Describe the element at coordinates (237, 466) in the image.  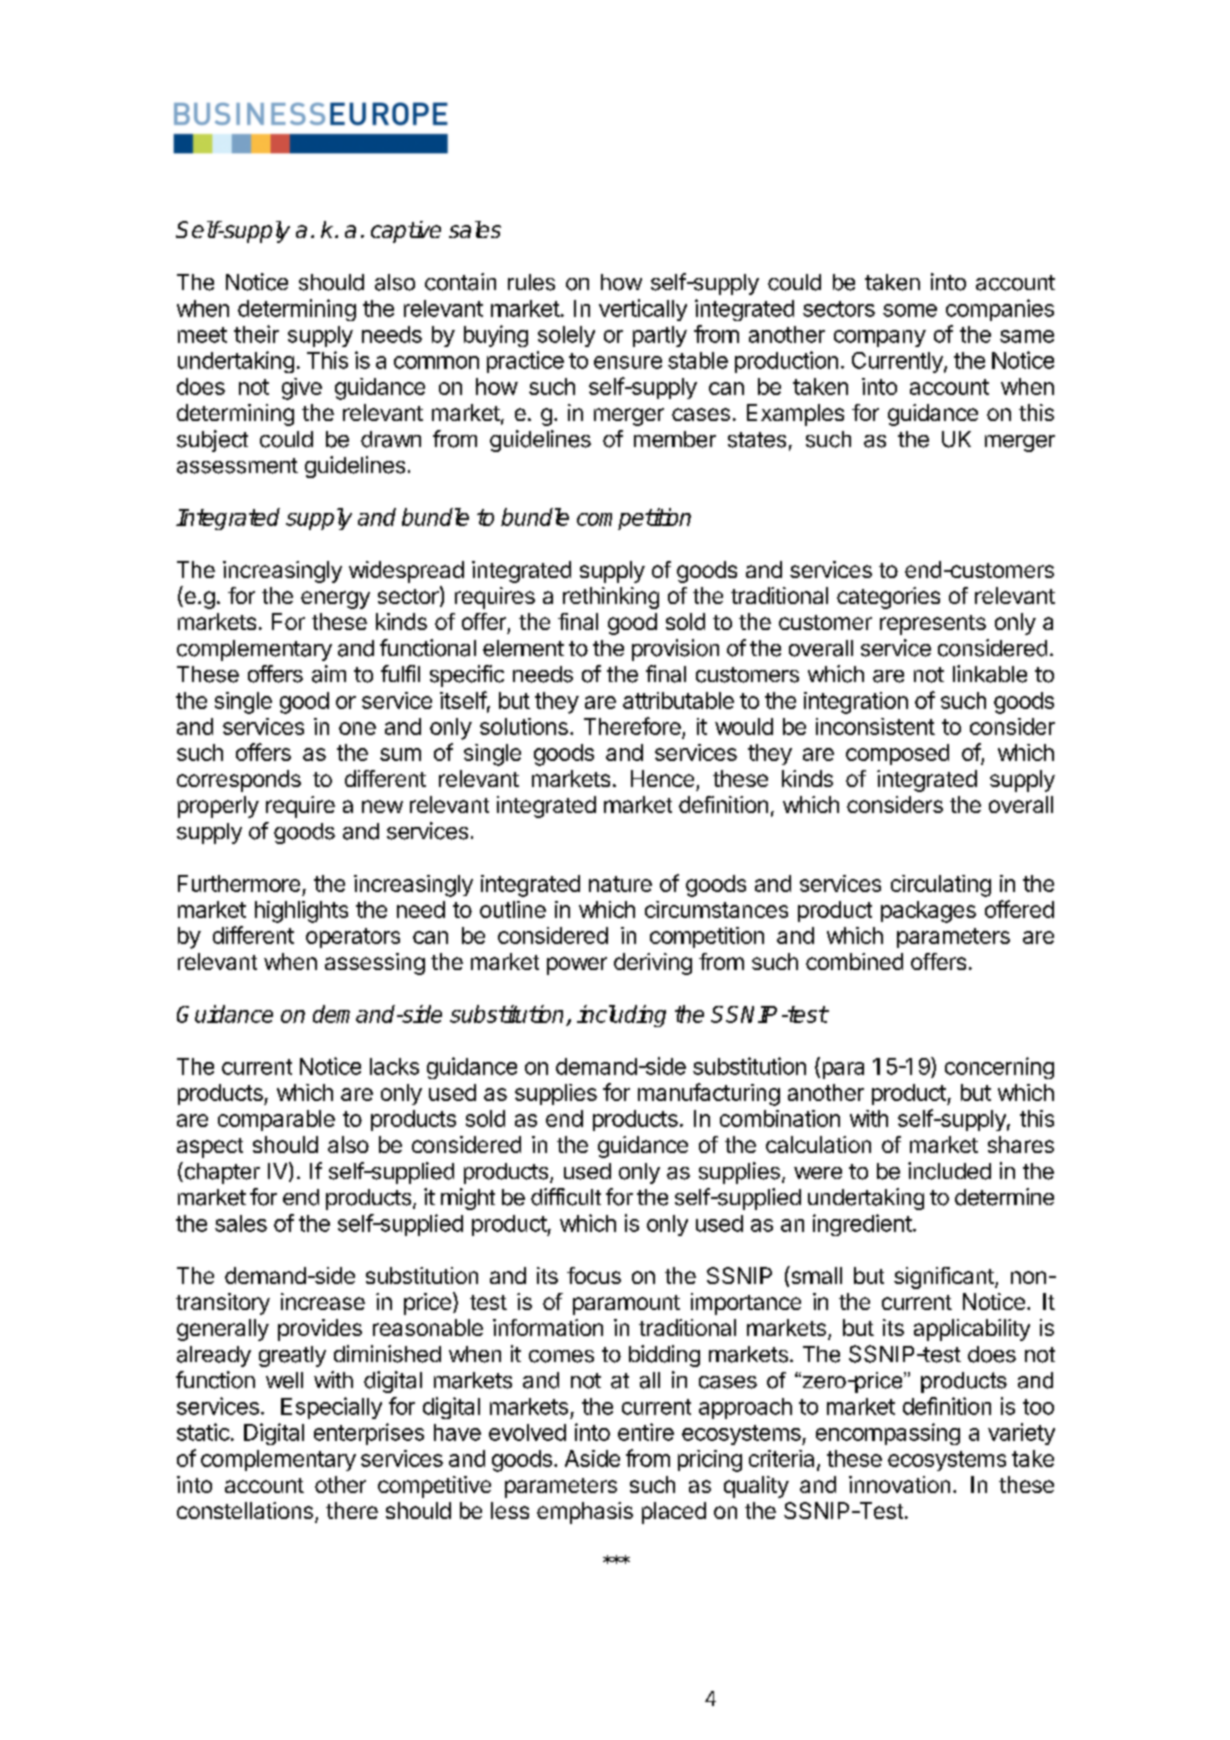
I see `assessment` at that location.
